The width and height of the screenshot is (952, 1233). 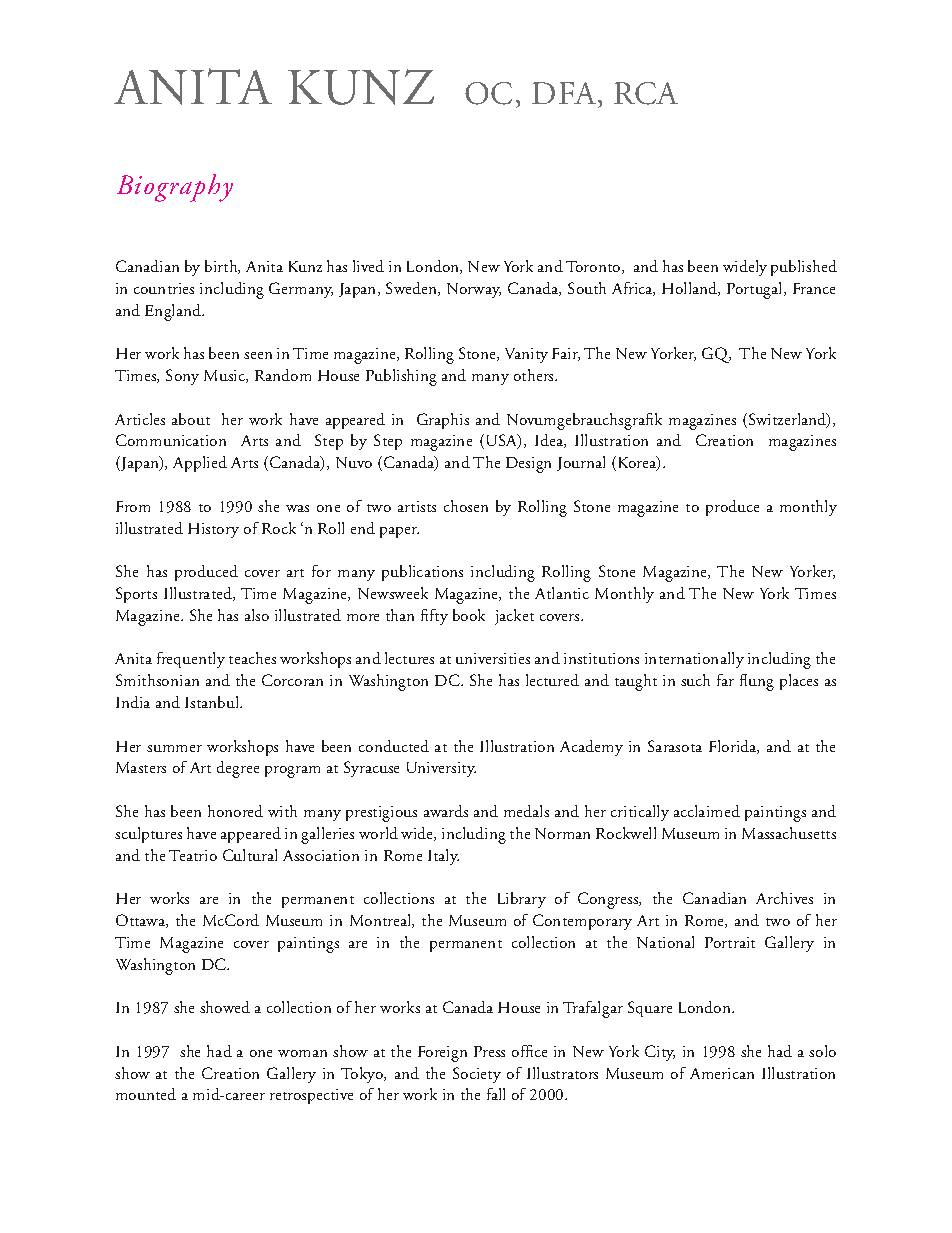 What do you see at coordinates (443, 857) in the screenshot?
I see `Italy` at bounding box center [443, 857].
